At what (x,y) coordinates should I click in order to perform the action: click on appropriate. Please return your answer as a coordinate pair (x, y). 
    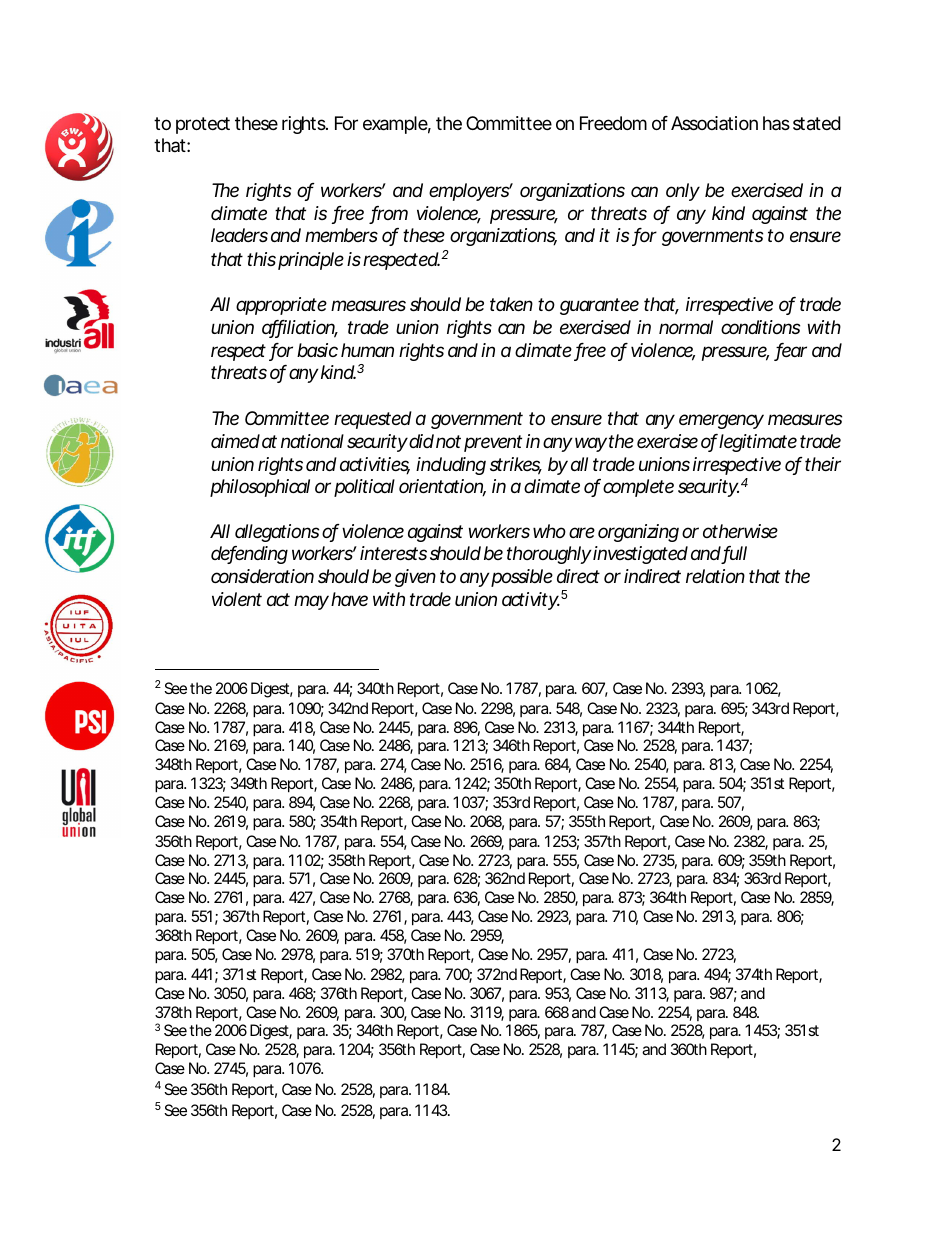
    Looking at the image, I should click on (281, 306).
